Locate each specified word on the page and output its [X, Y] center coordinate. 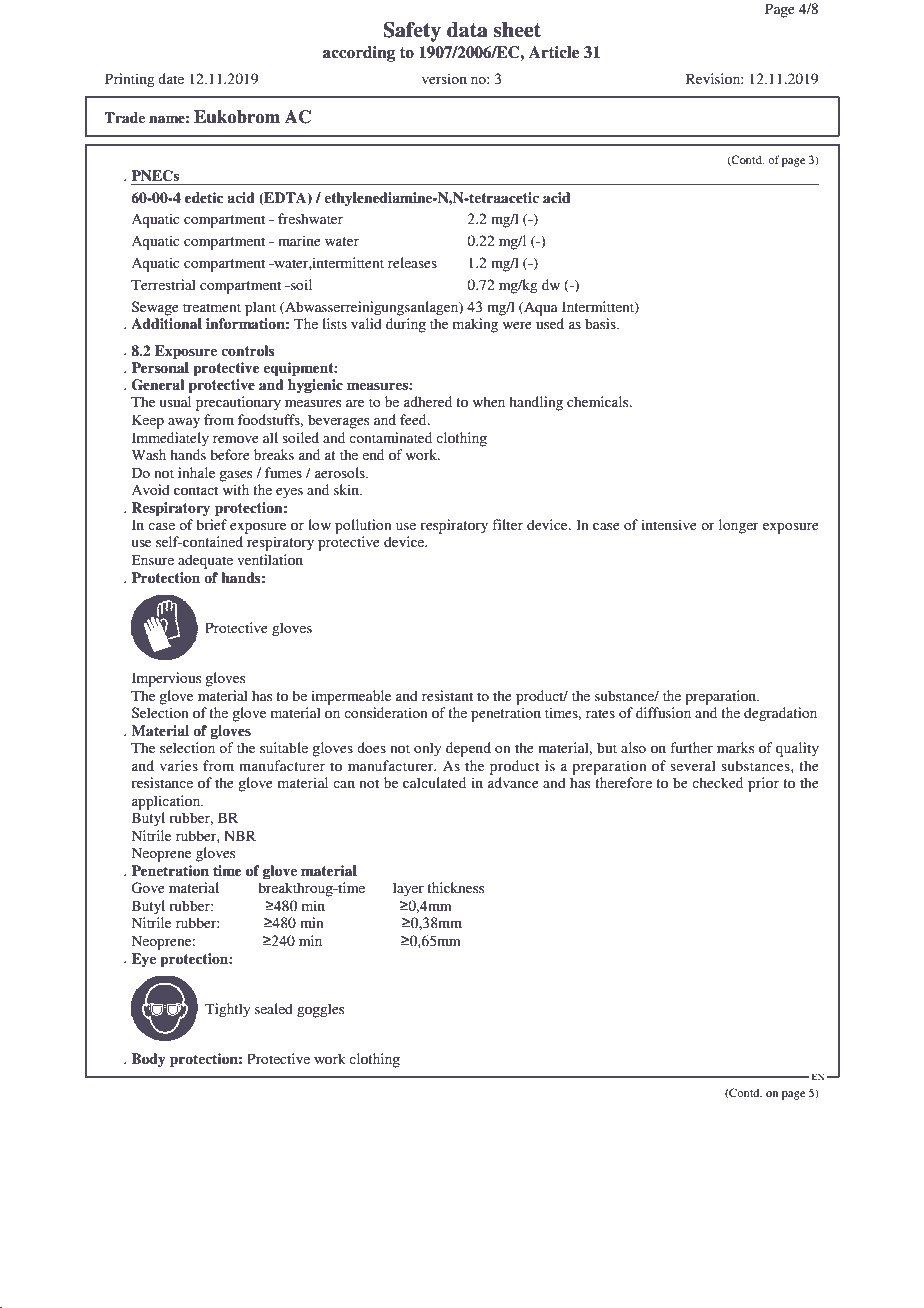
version [444, 78]
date [171, 78]
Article [554, 52]
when [489, 401]
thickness [455, 887]
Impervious [166, 679]
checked [717, 782]
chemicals [599, 401]
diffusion [663, 712]
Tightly [227, 1010]
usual [175, 401]
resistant [447, 695]
